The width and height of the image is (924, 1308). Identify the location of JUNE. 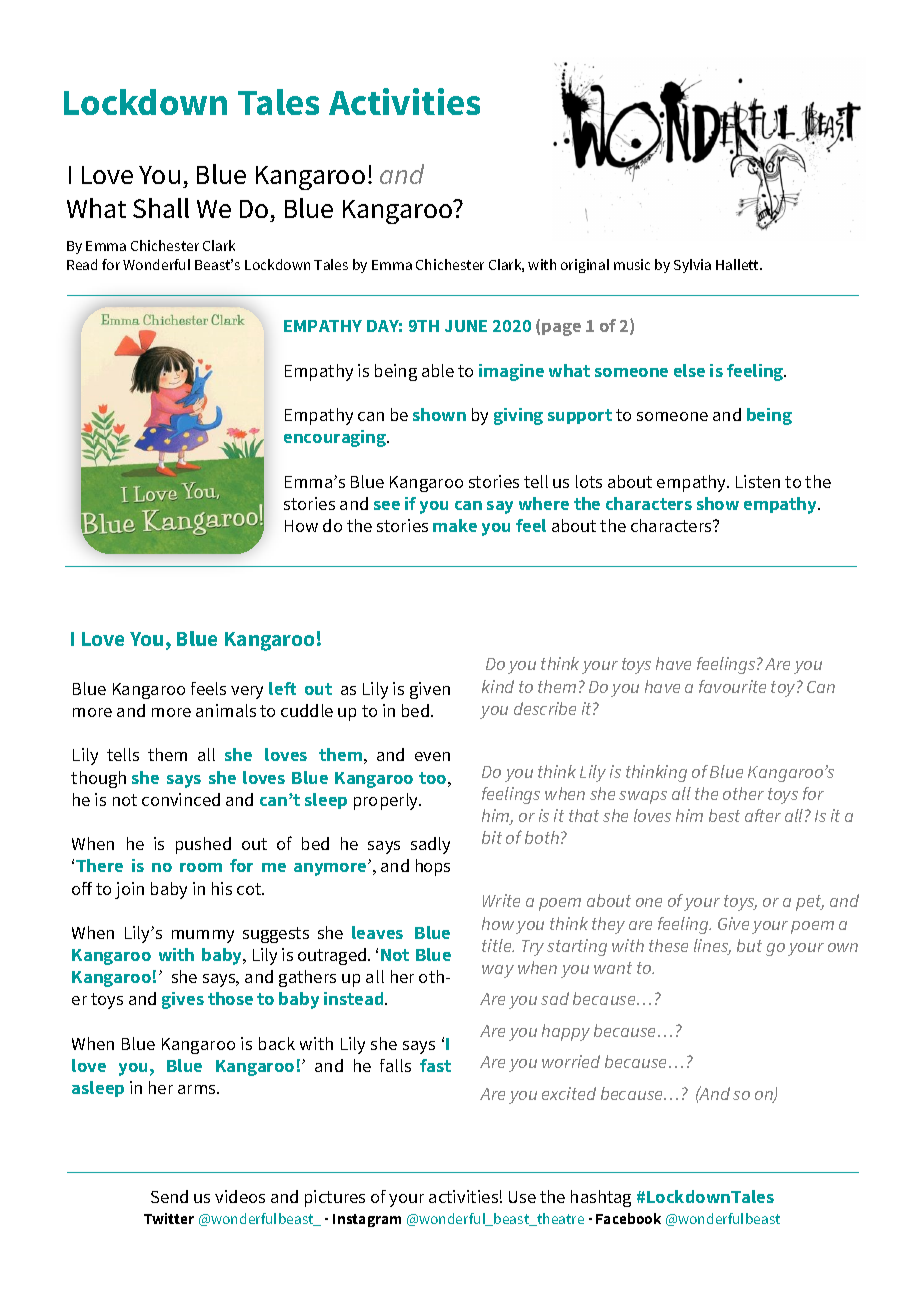
(466, 326).
